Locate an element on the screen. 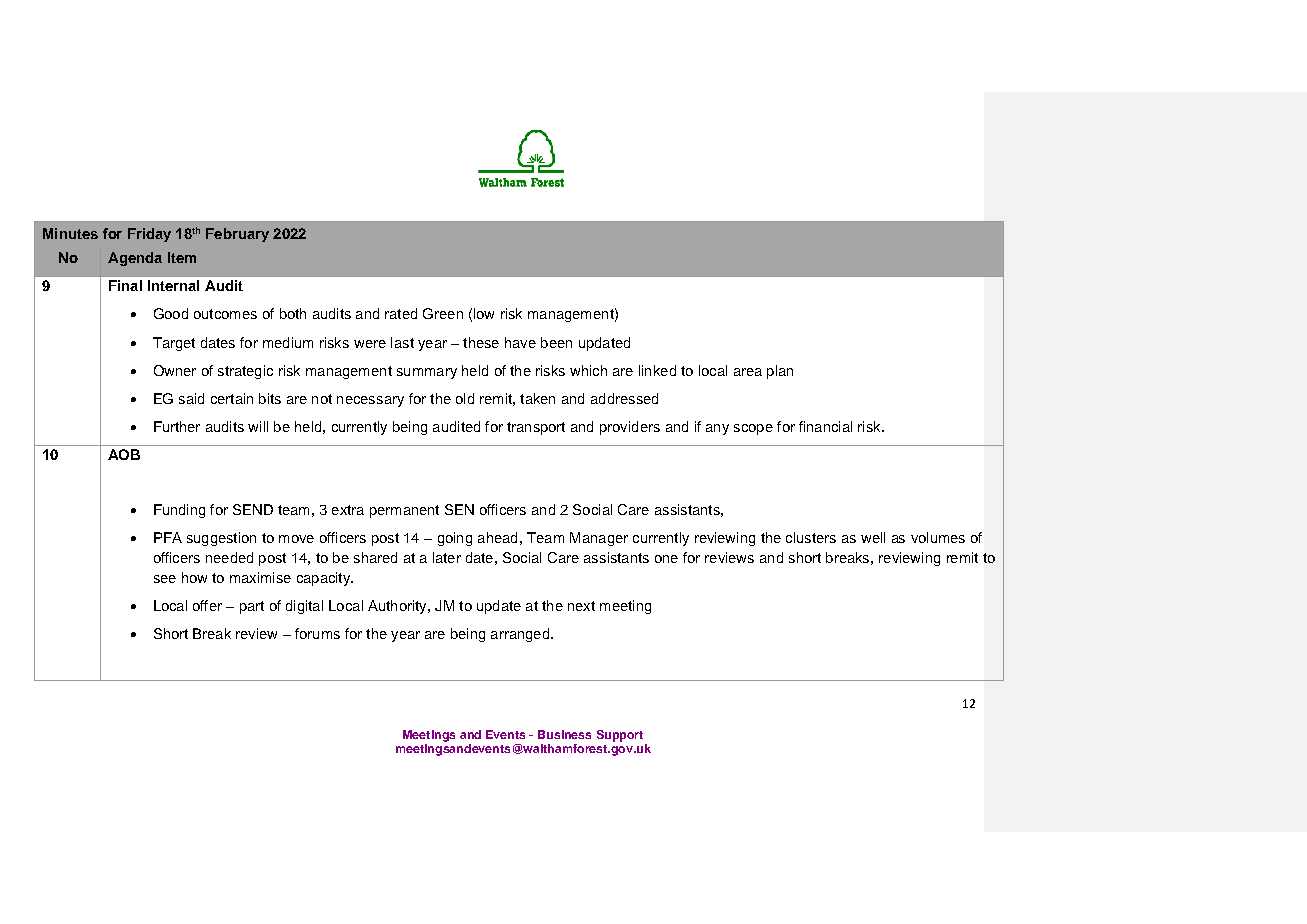 This screenshot has width=1307, height=924. clusters is located at coordinates (811, 537).
